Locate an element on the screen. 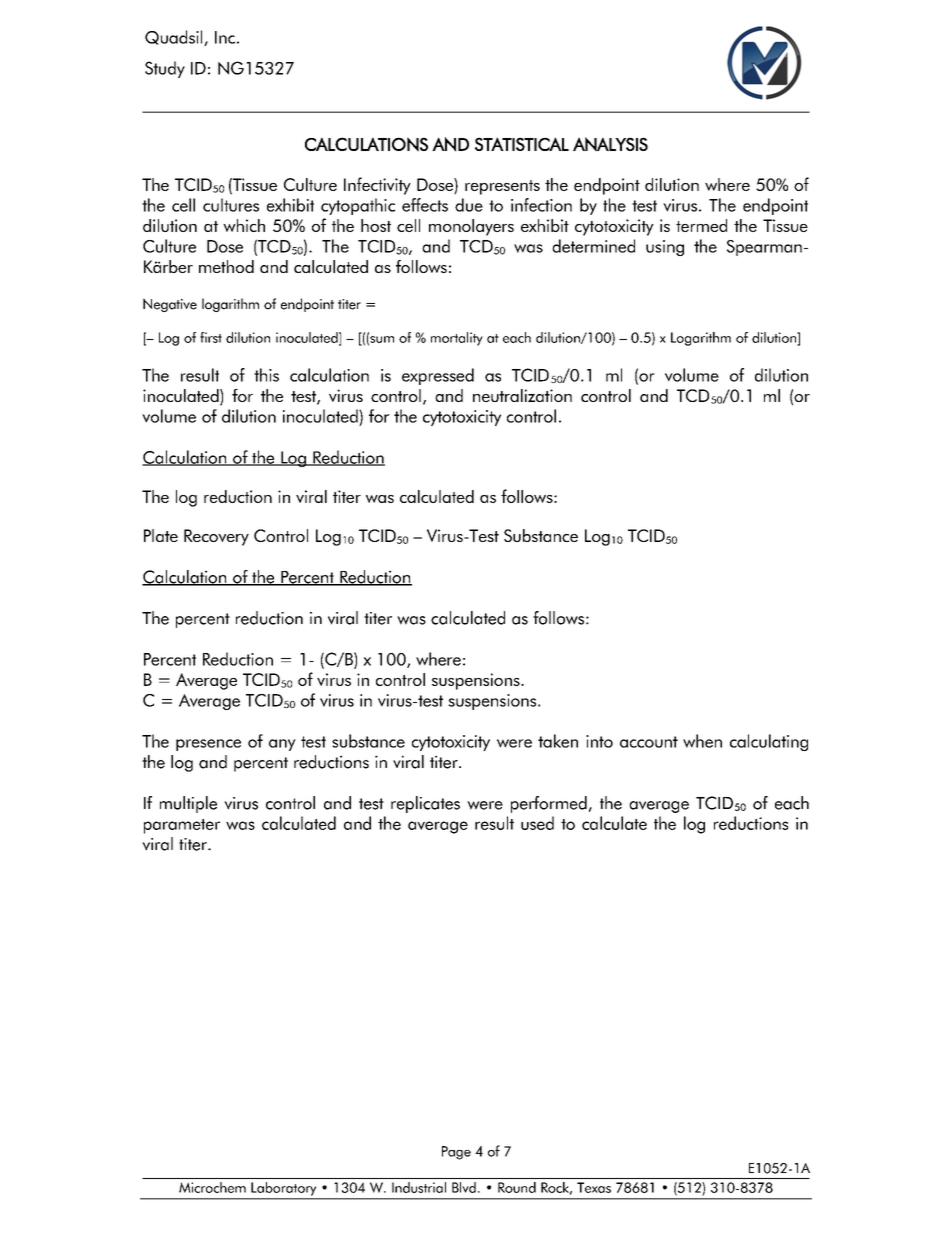 This screenshot has height=1233, width=952. multiple is located at coordinates (188, 804).
